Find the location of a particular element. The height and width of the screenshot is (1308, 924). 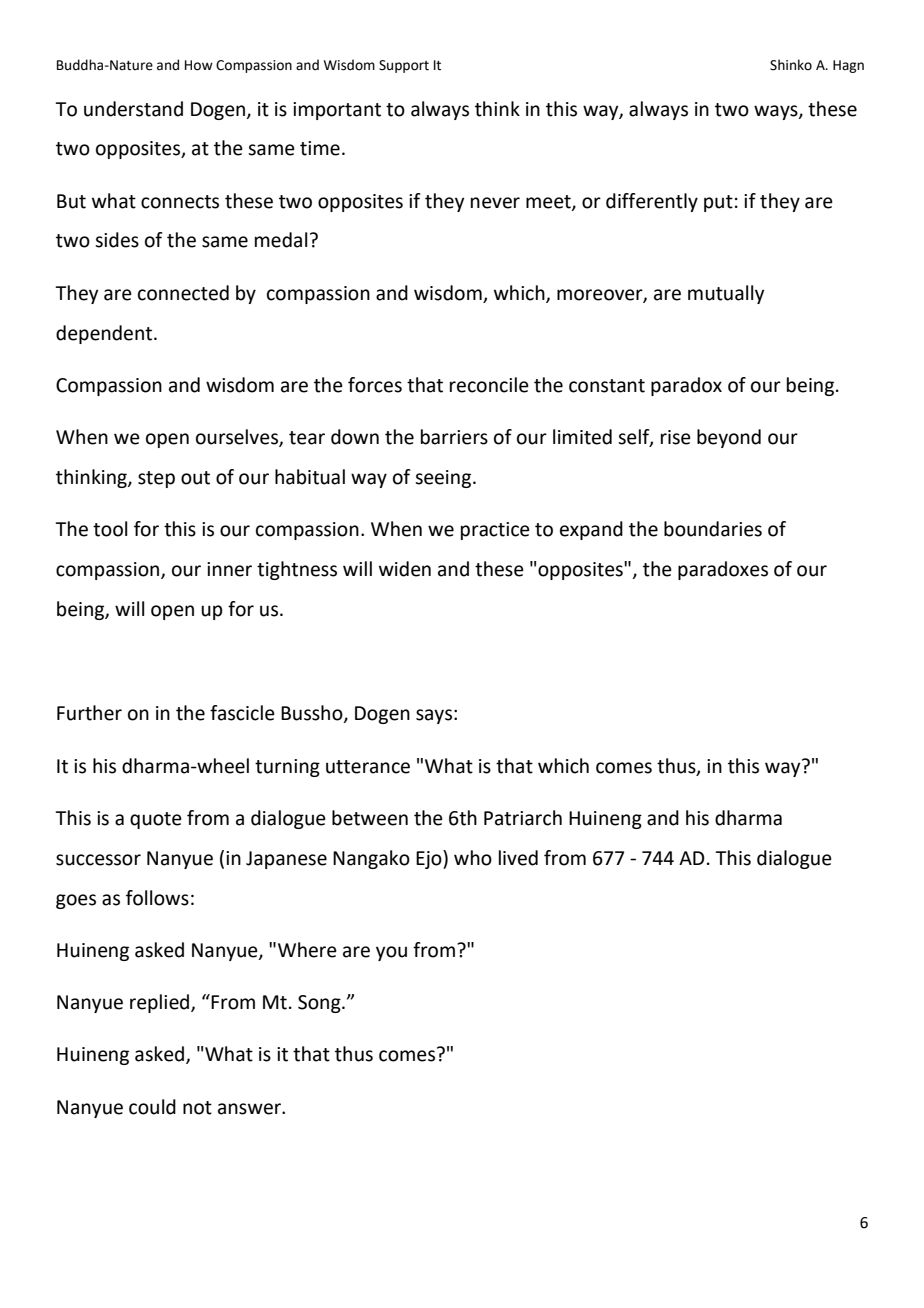

Shinko is located at coordinates (791, 65).
